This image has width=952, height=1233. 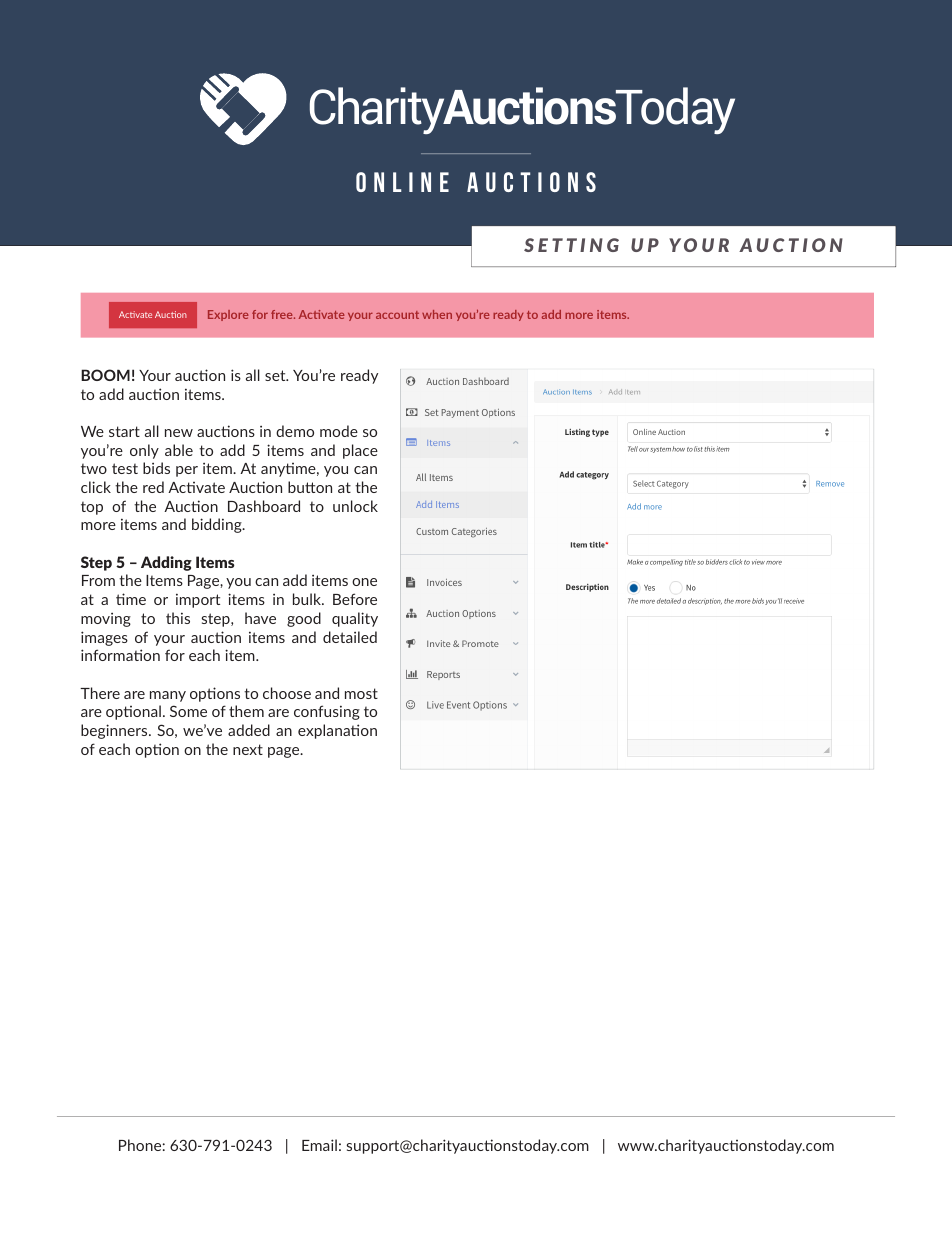 I want to click on import, so click(x=198, y=600).
